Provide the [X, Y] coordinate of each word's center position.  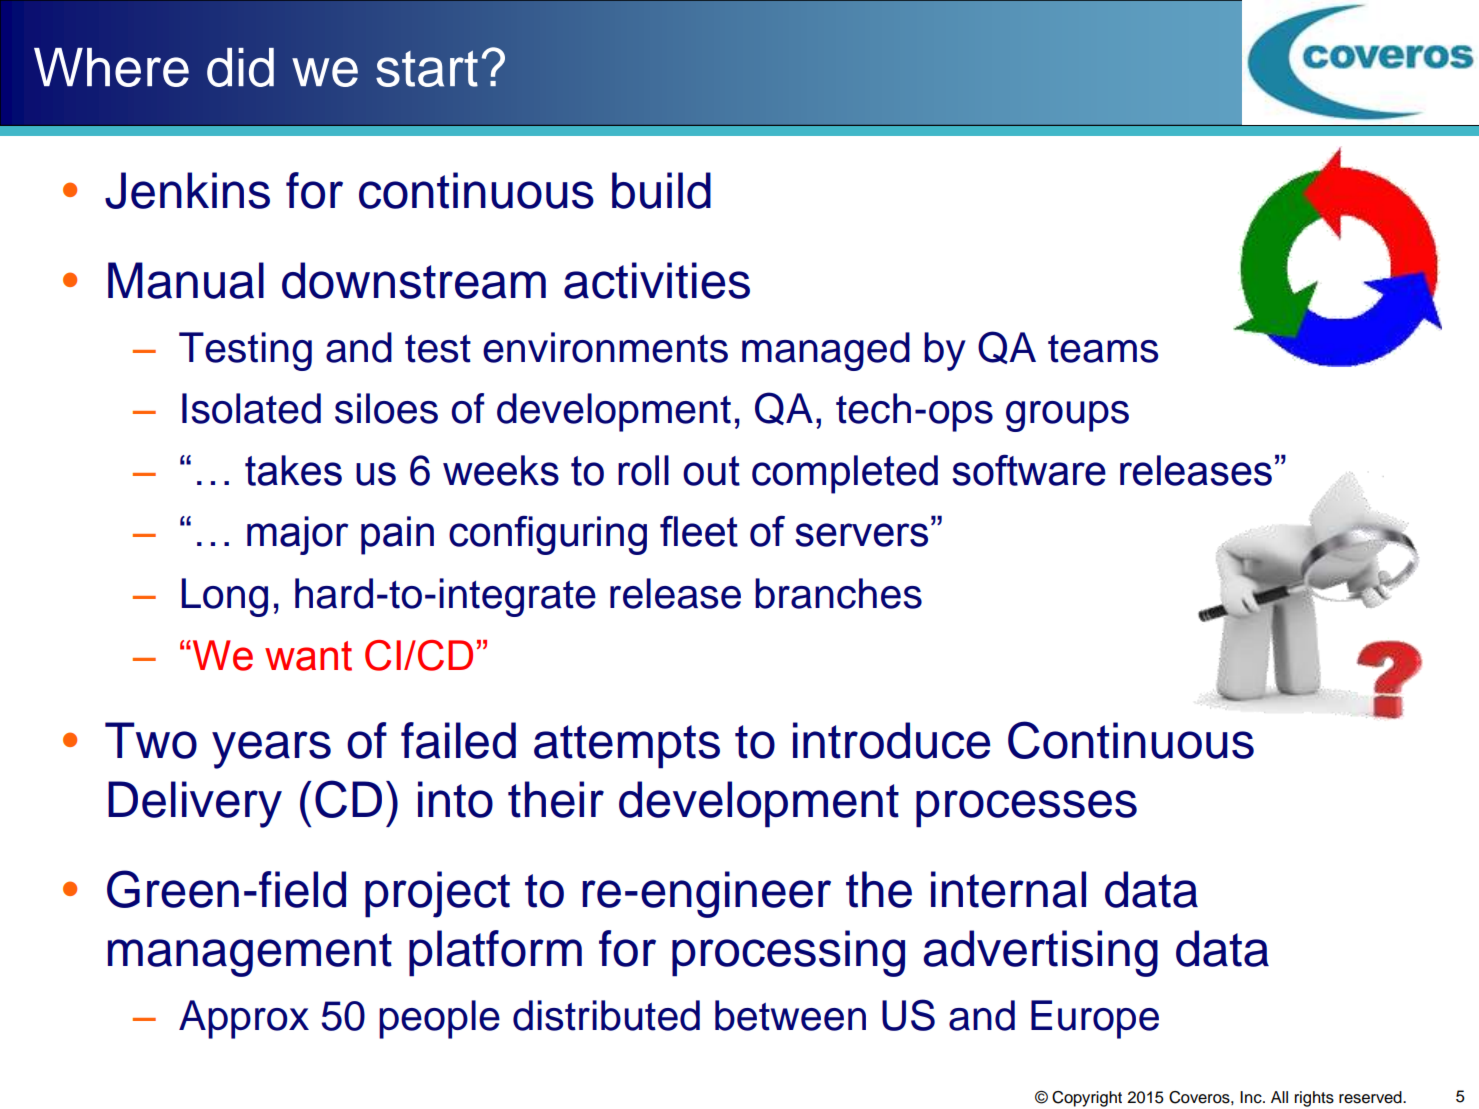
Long [224, 597]
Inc [1252, 1097]
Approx [244, 1019]
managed [826, 351]
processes [1026, 809]
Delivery [195, 804]
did [240, 67]
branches [838, 593]
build [661, 190]
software [1029, 470]
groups [1067, 416]
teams [1103, 348]
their [556, 799]
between [790, 1015]
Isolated [251, 408]
